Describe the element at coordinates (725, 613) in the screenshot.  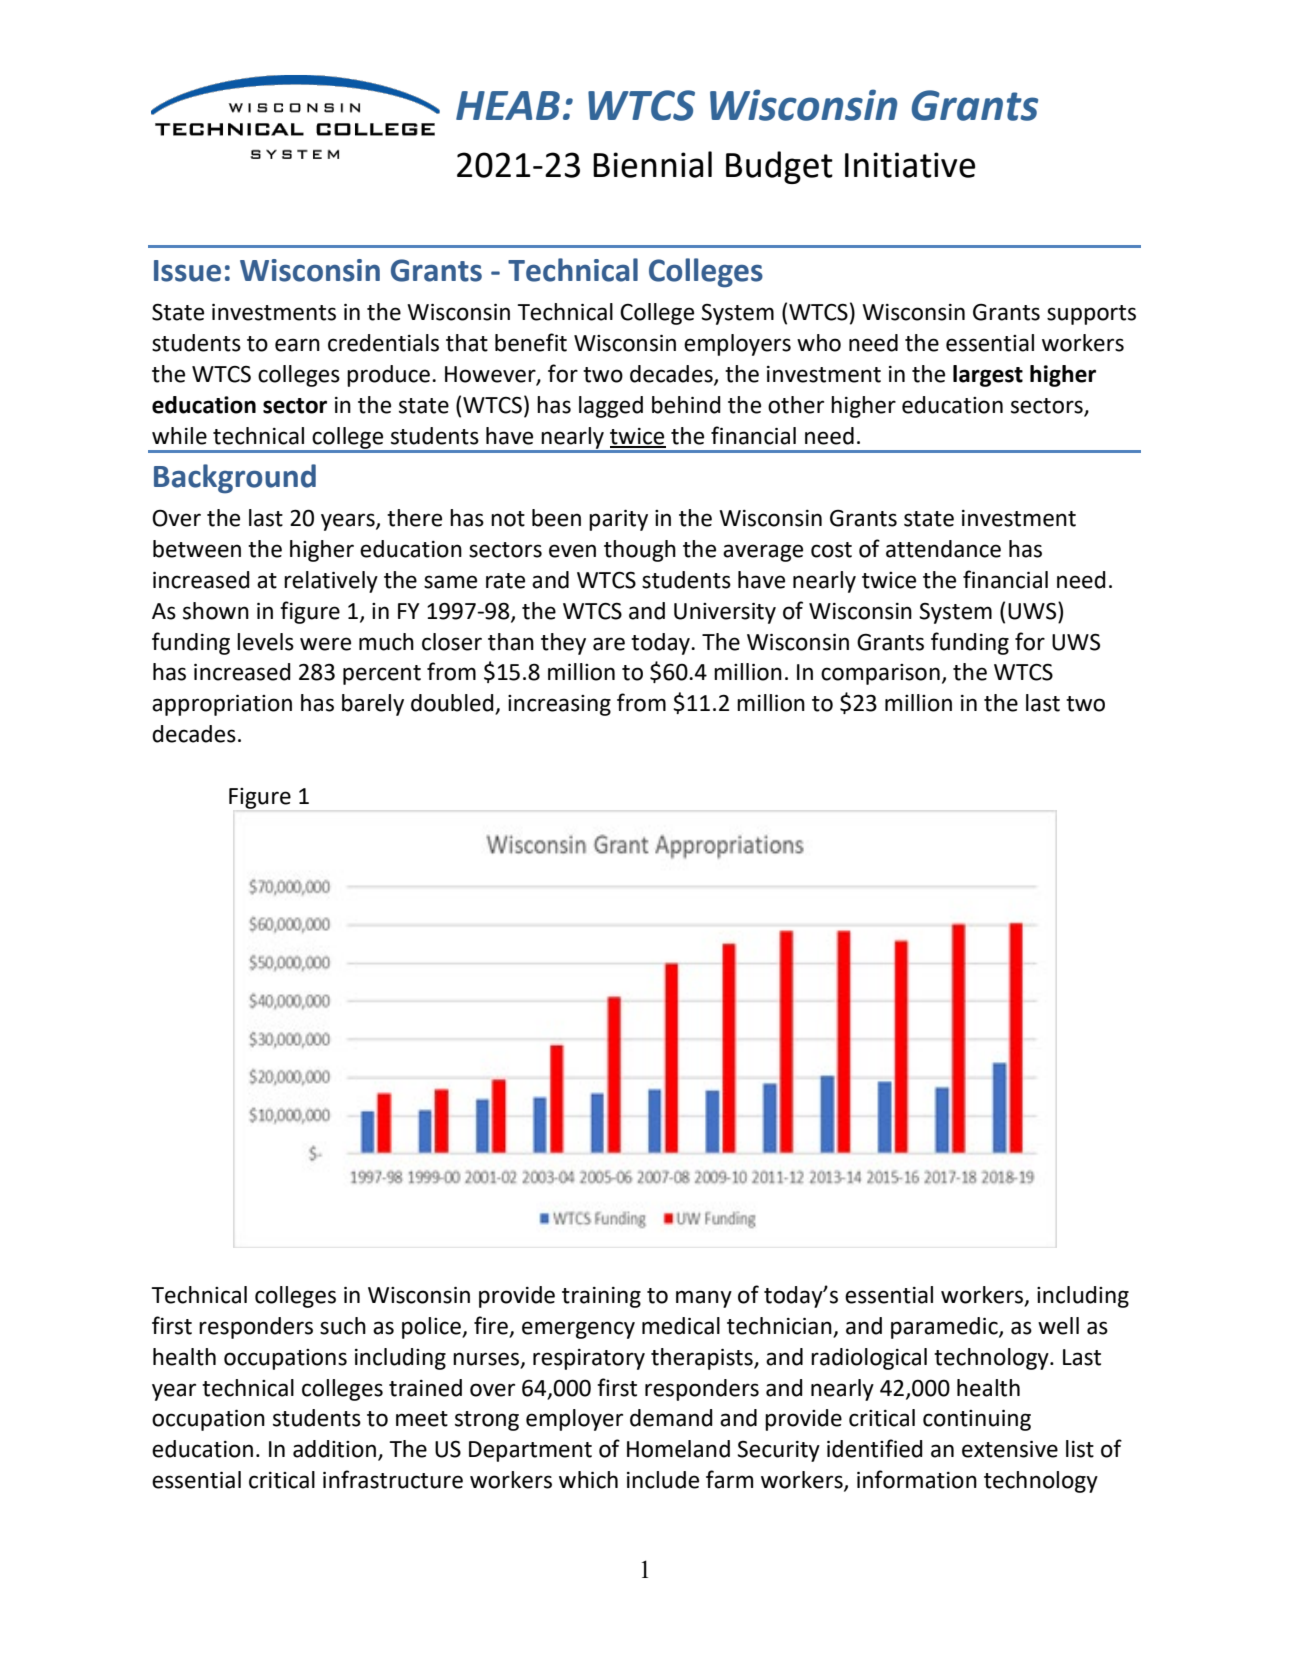
I see `University` at that location.
